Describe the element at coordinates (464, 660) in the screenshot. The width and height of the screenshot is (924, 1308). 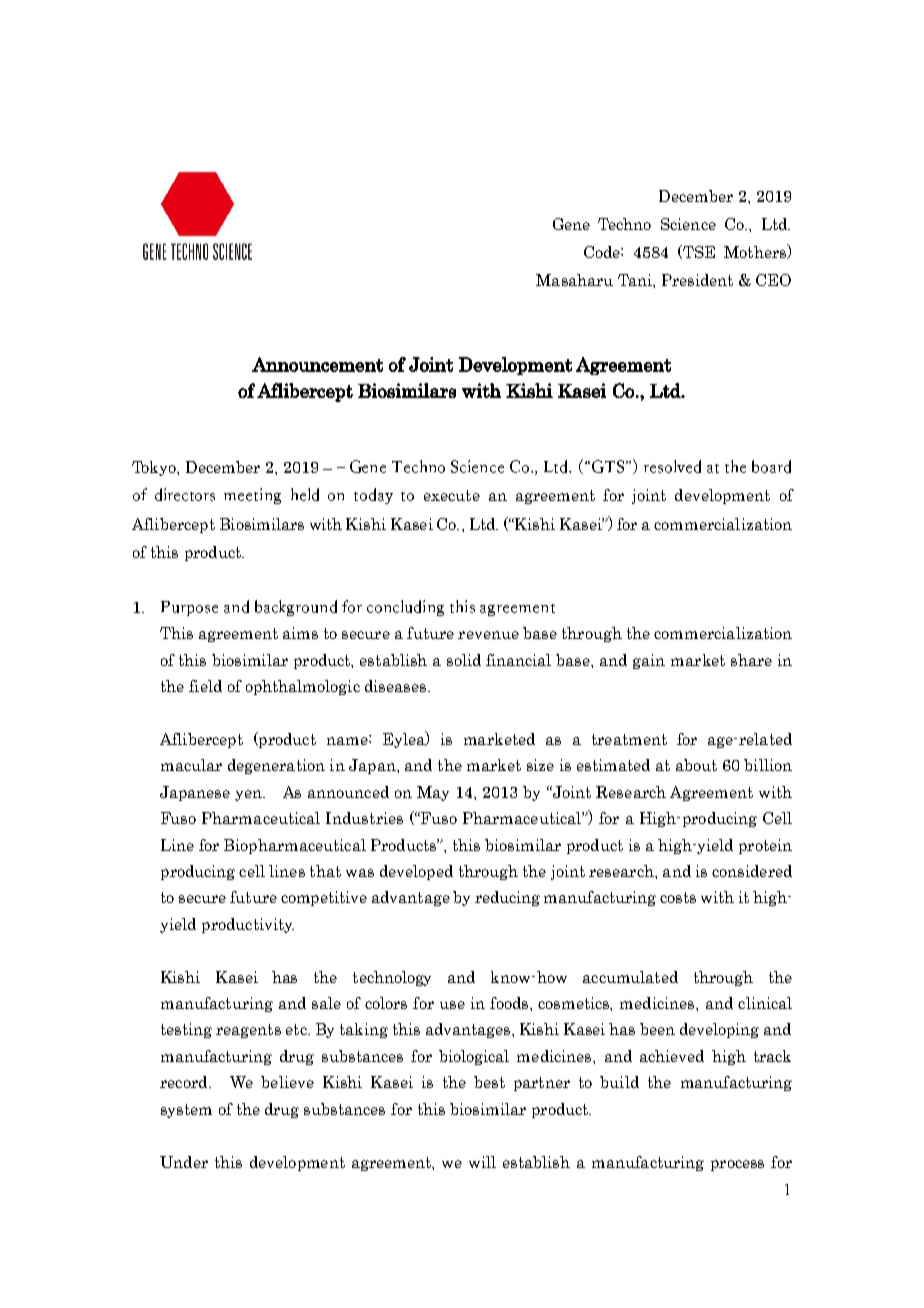
I see `solid` at that location.
